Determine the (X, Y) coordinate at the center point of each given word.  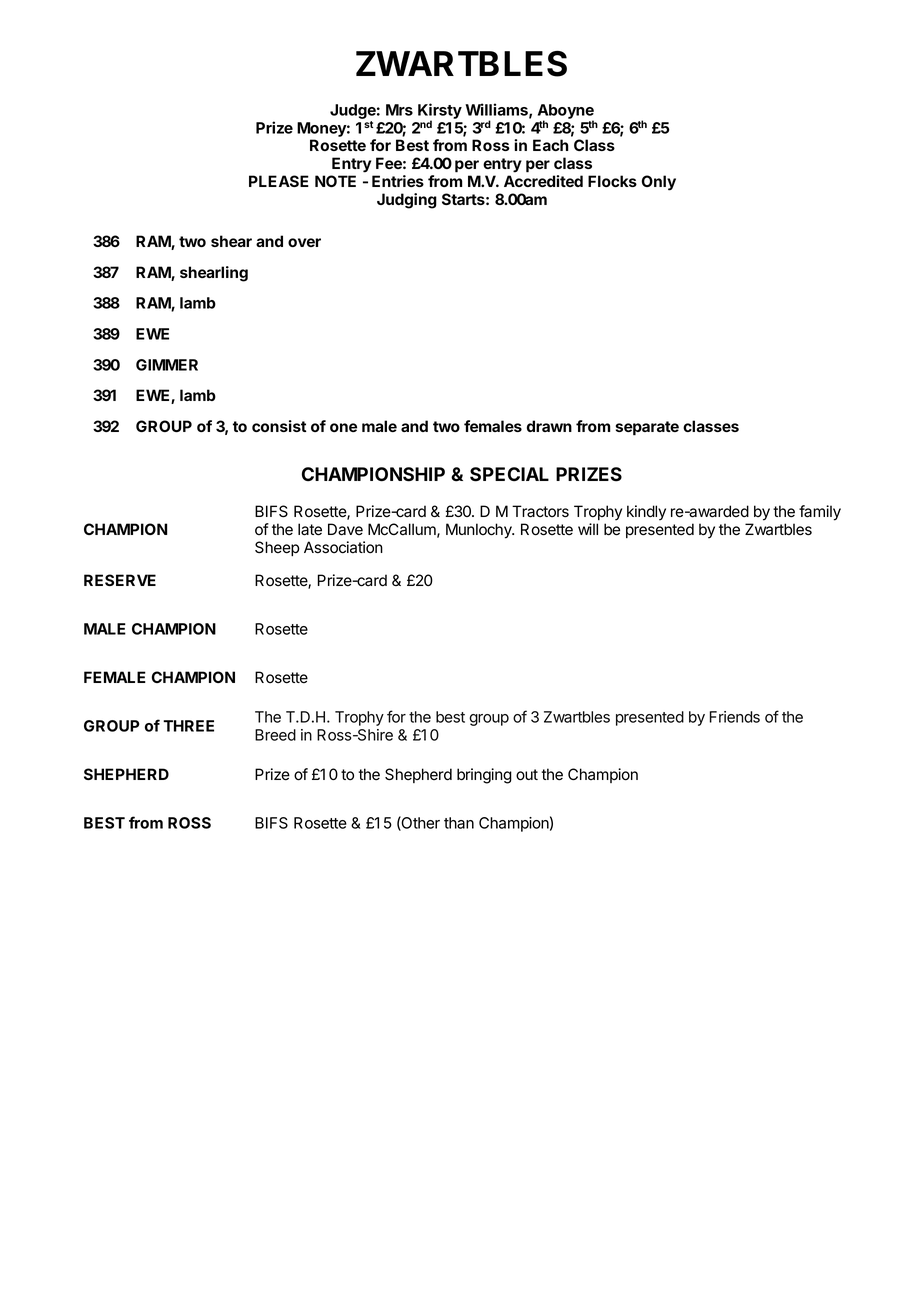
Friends (735, 717)
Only (659, 183)
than (459, 823)
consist (279, 426)
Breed (275, 735)
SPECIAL (509, 474)
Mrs (399, 110)
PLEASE (279, 181)
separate (647, 428)
